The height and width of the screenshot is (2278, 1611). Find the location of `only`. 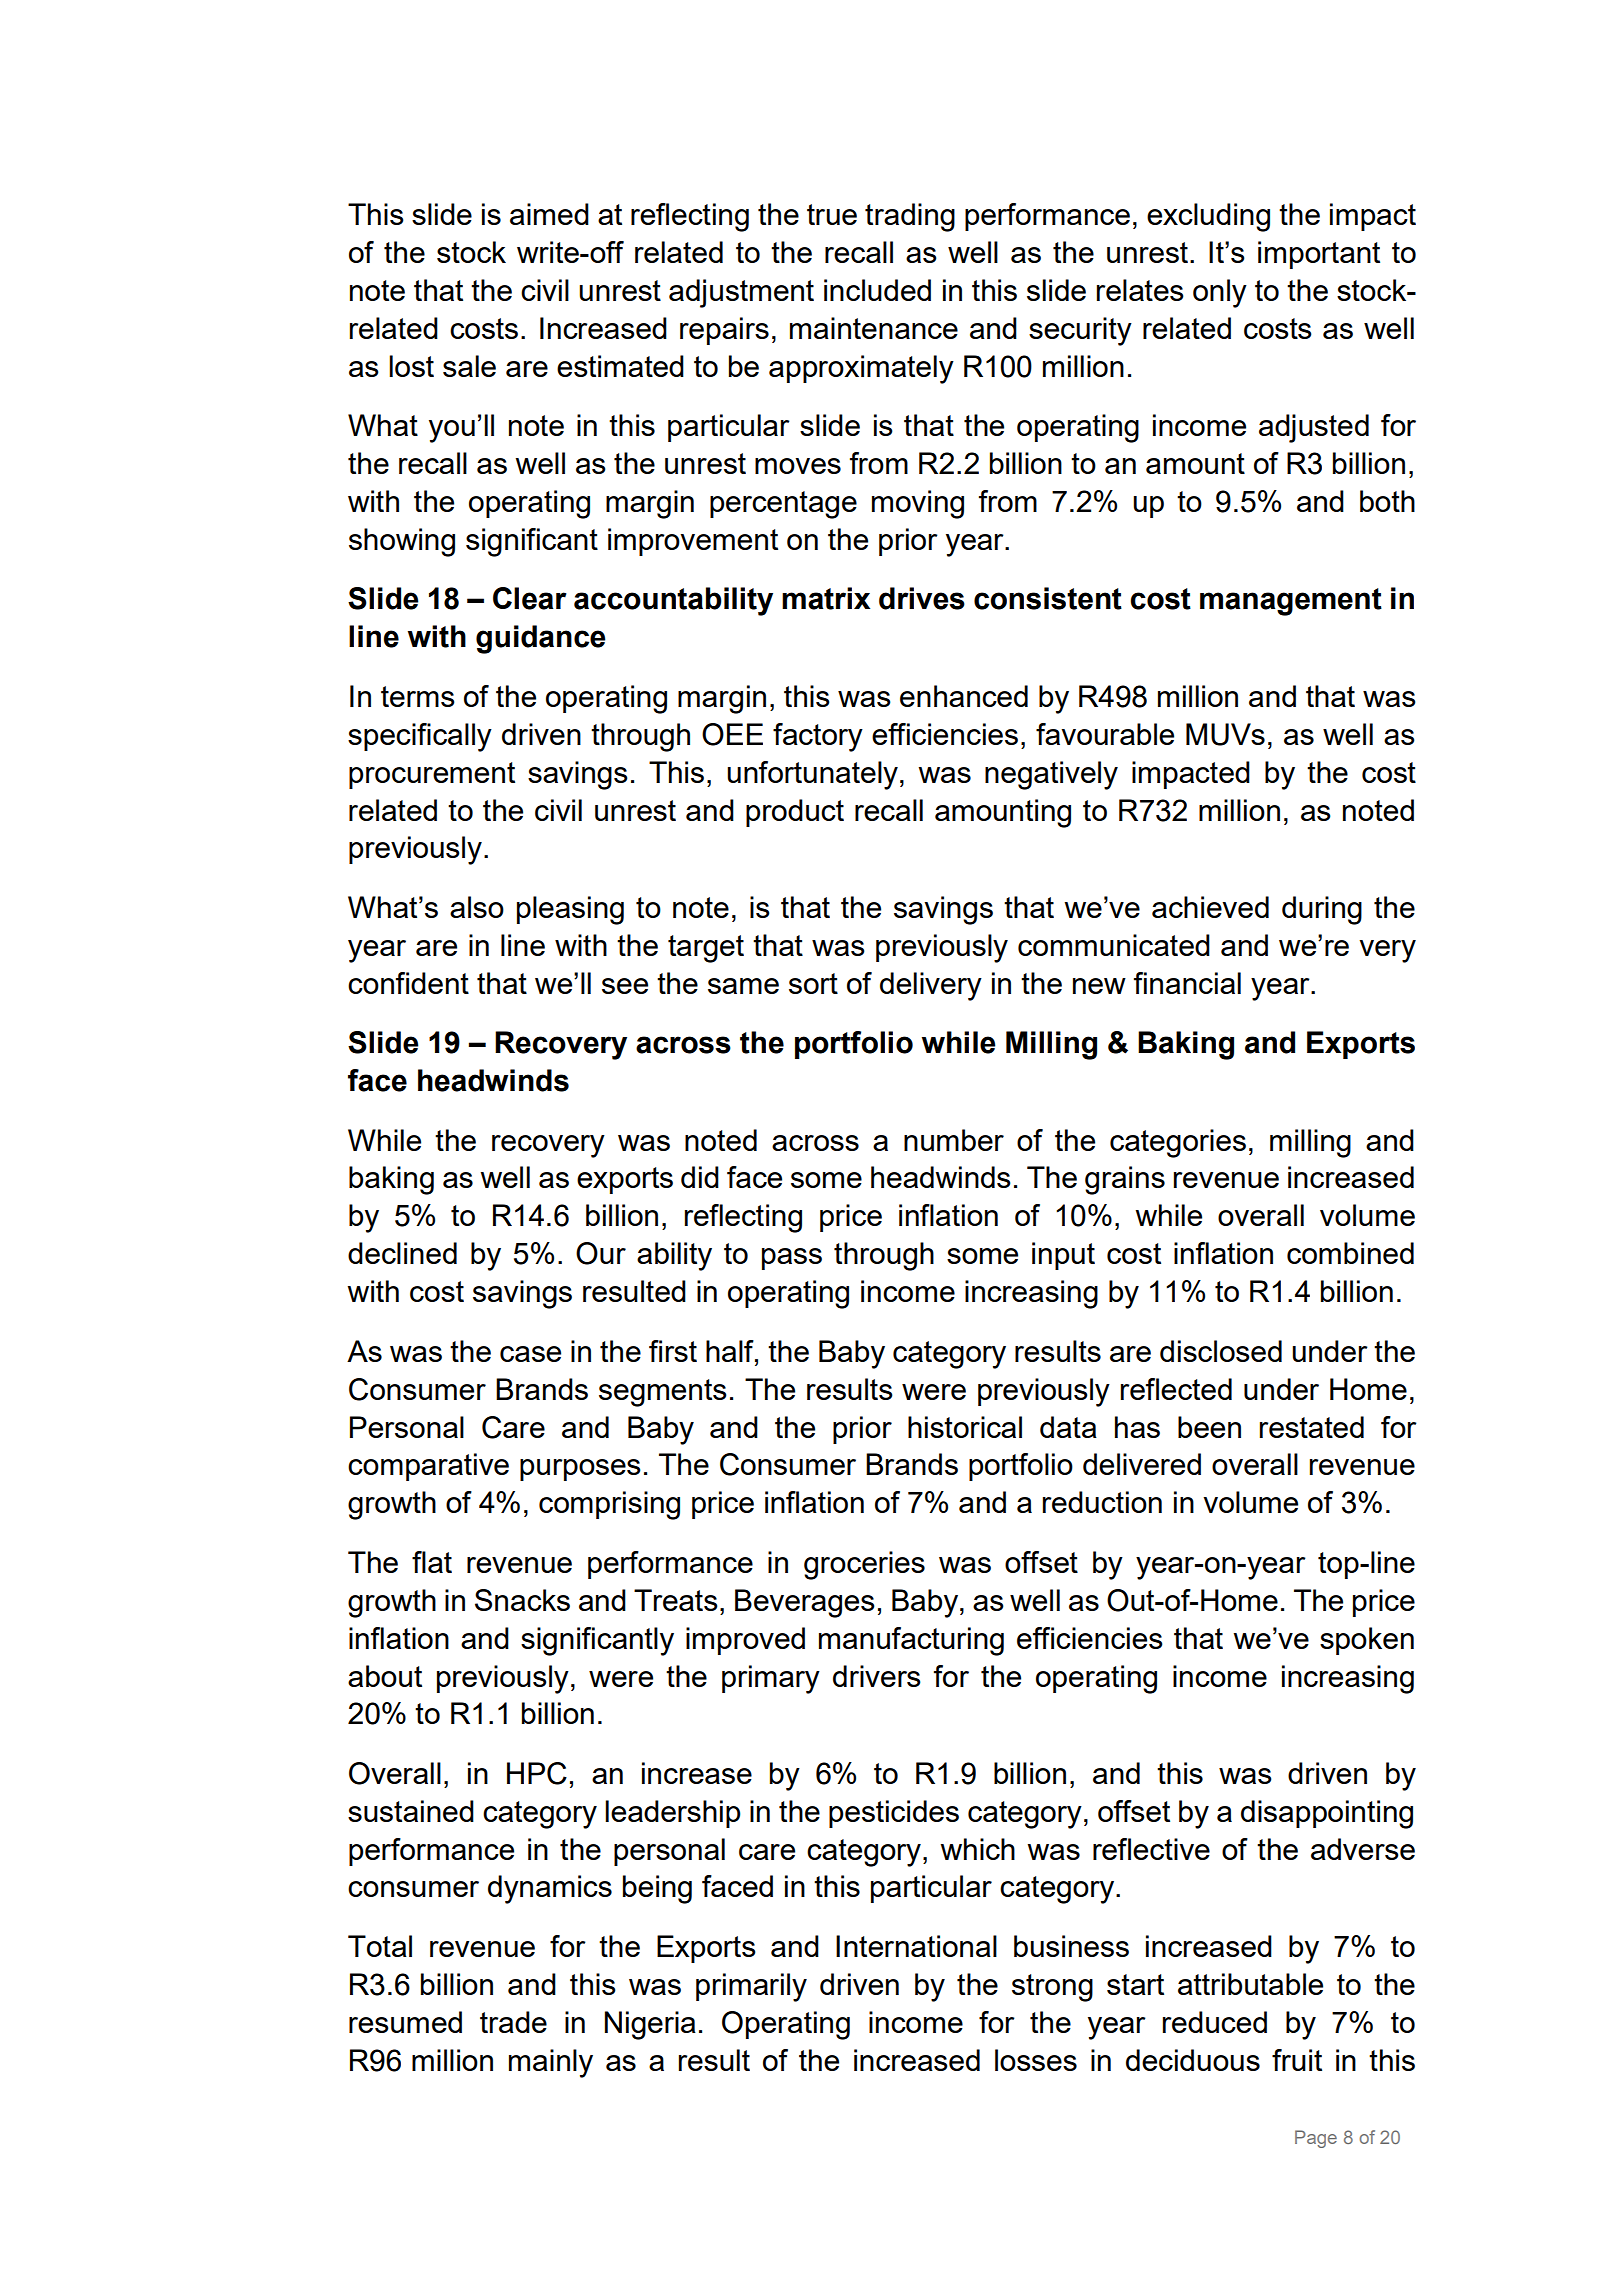

only is located at coordinates (1220, 293).
